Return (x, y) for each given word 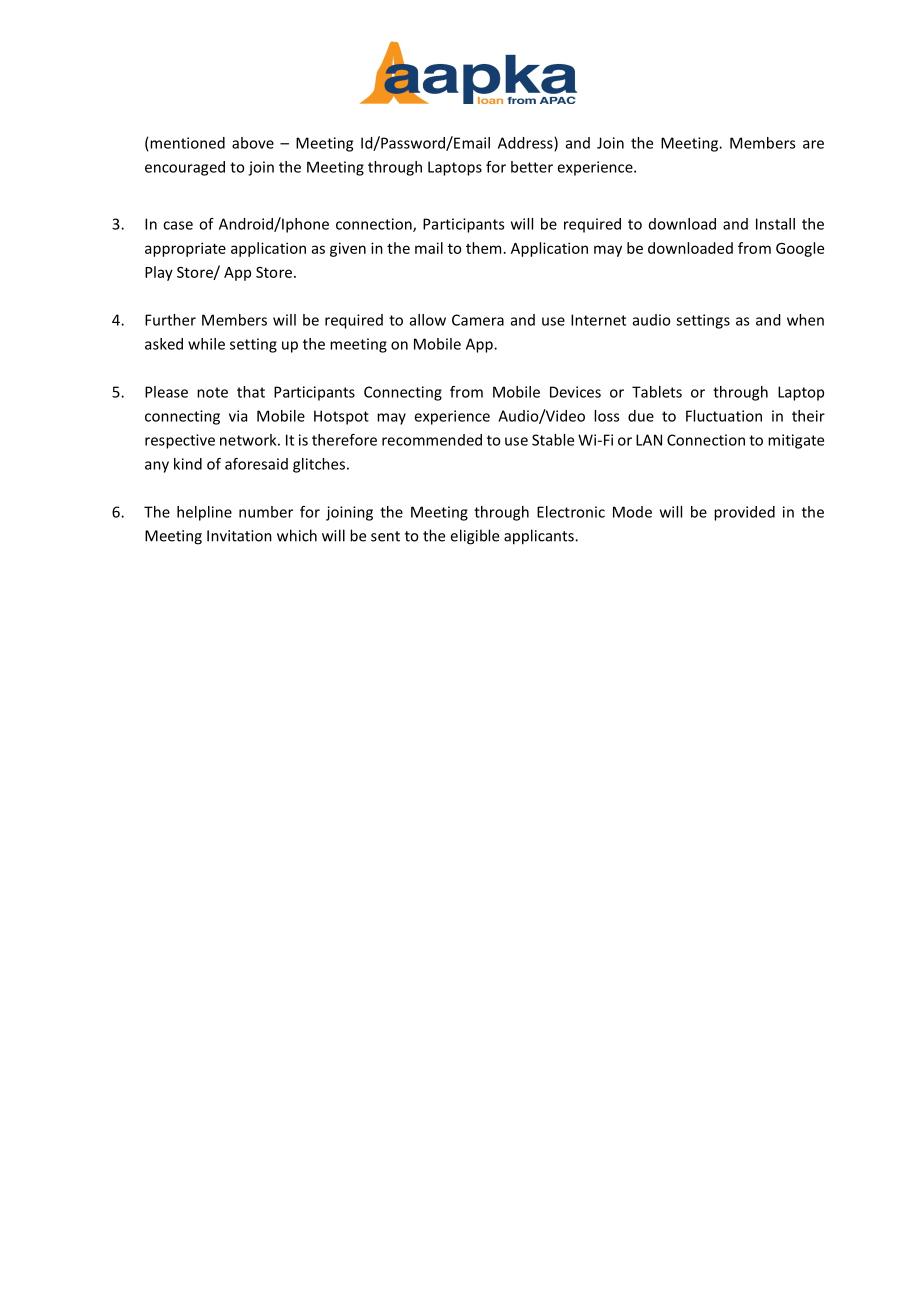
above (253, 143)
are (813, 144)
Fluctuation (724, 416)
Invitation (239, 536)
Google (800, 249)
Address (526, 144)
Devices (575, 392)
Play (159, 273)
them (483, 248)
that (251, 392)
